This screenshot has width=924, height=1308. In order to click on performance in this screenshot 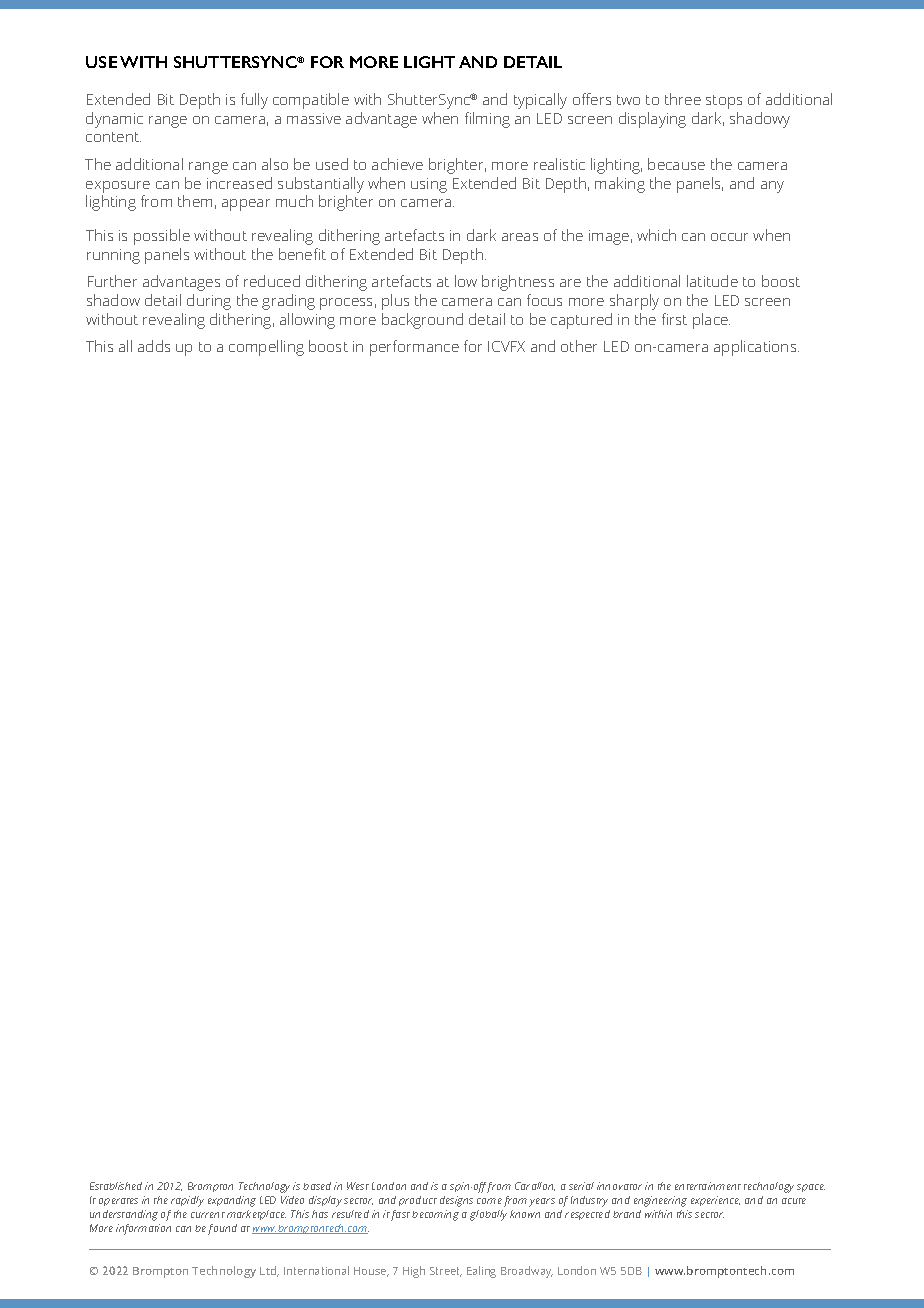, I will do `click(414, 348)`.
